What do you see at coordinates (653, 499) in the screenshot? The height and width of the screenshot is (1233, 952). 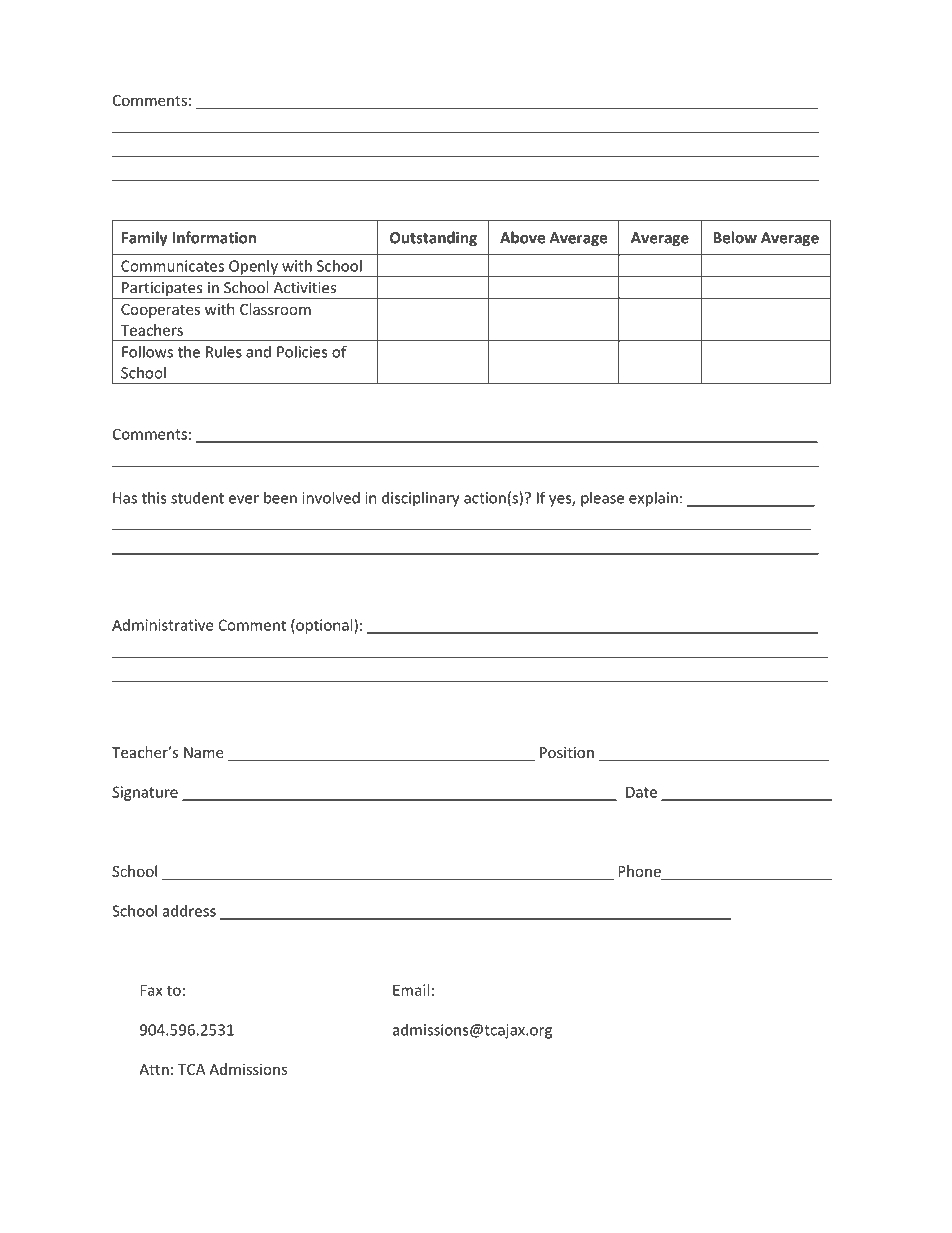 I see `explain` at bounding box center [653, 499].
